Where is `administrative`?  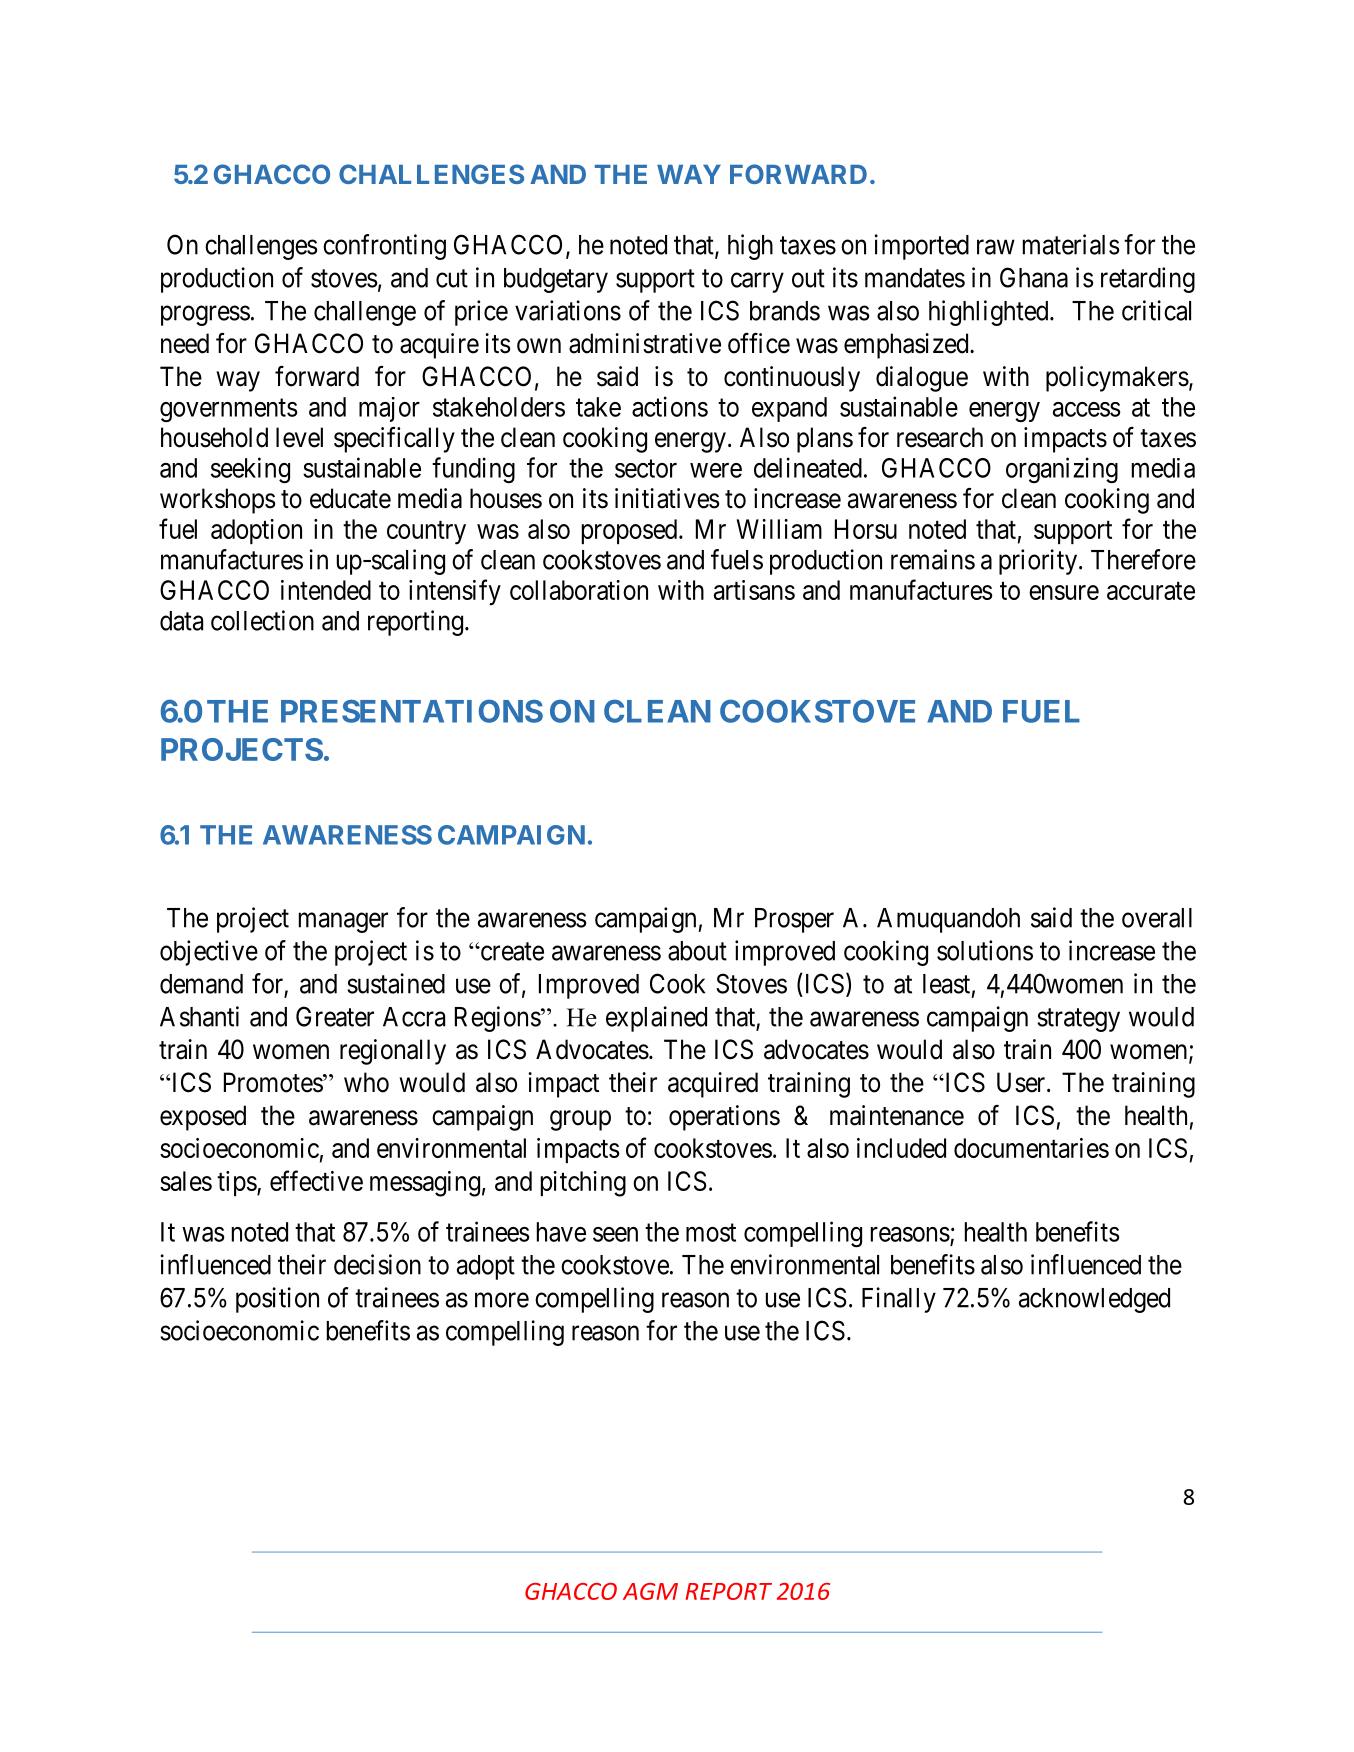
administrative is located at coordinates (645, 343).
